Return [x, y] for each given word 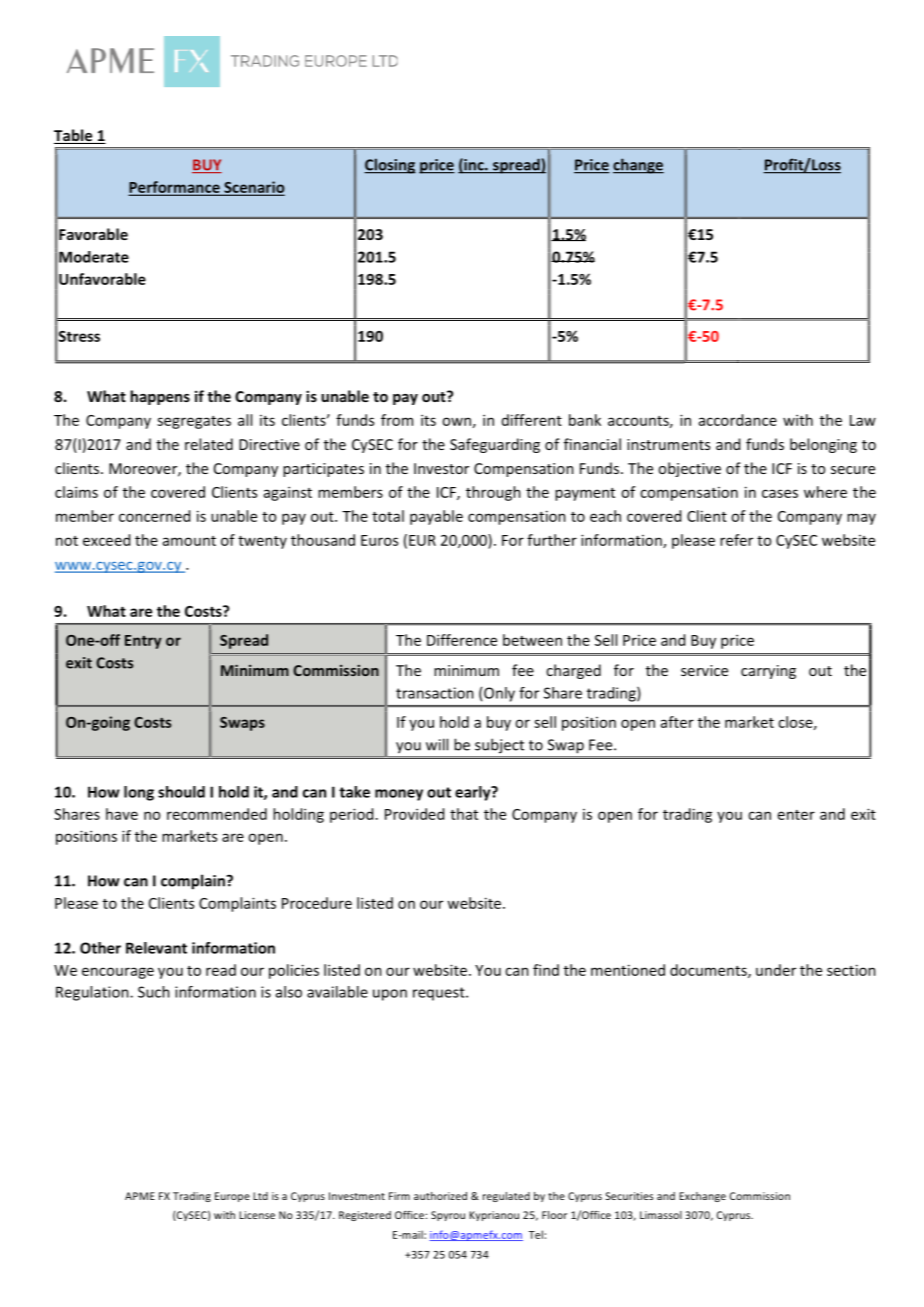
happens [160, 397]
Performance [175, 188]
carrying [768, 672]
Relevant [156, 948]
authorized [440, 1196]
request [440, 994]
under [776, 970]
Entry [143, 642]
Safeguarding [495, 445]
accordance [738, 420]
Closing [390, 166]
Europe [232, 1197]
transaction [435, 693]
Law [863, 420]
